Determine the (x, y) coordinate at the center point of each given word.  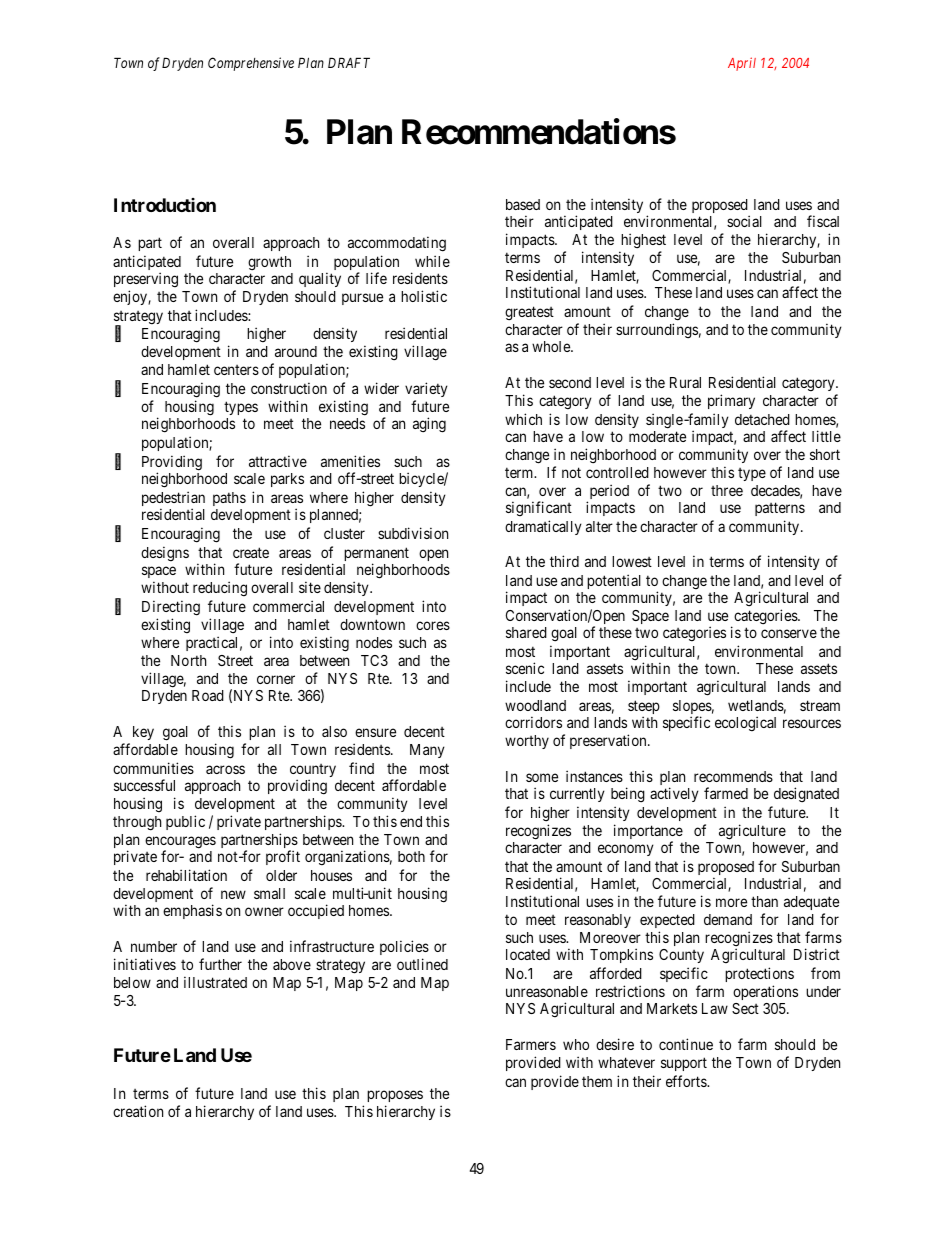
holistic (424, 296)
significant (539, 508)
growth (269, 263)
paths (229, 499)
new (233, 894)
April (742, 64)
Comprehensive (251, 64)
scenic (525, 668)
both (411, 856)
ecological (745, 723)
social (744, 221)
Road (208, 695)
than (764, 901)
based (523, 204)
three (727, 490)
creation (138, 1111)
